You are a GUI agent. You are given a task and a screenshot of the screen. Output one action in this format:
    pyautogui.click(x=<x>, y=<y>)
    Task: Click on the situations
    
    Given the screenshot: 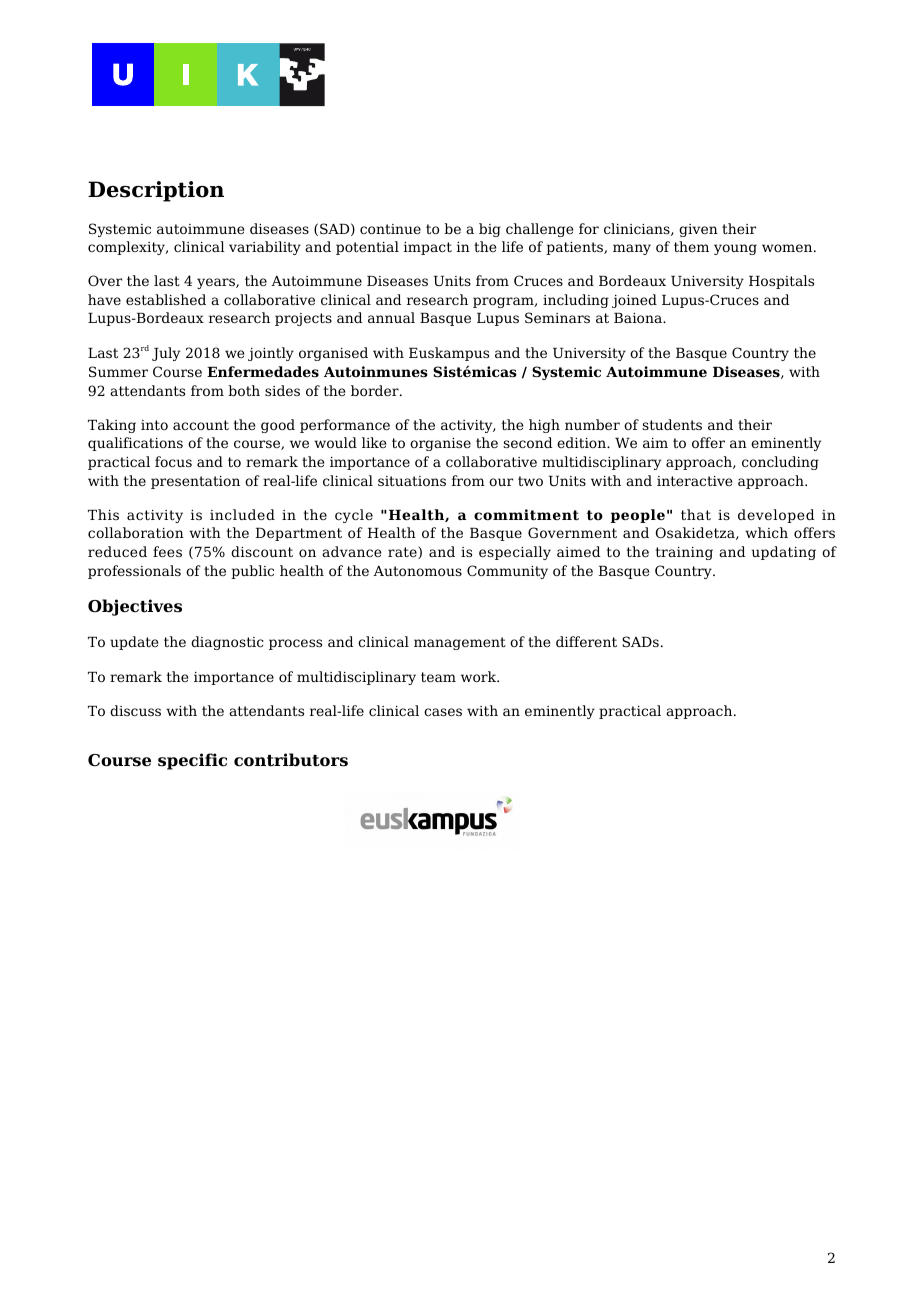 What is the action you would take?
    pyautogui.click(x=412, y=481)
